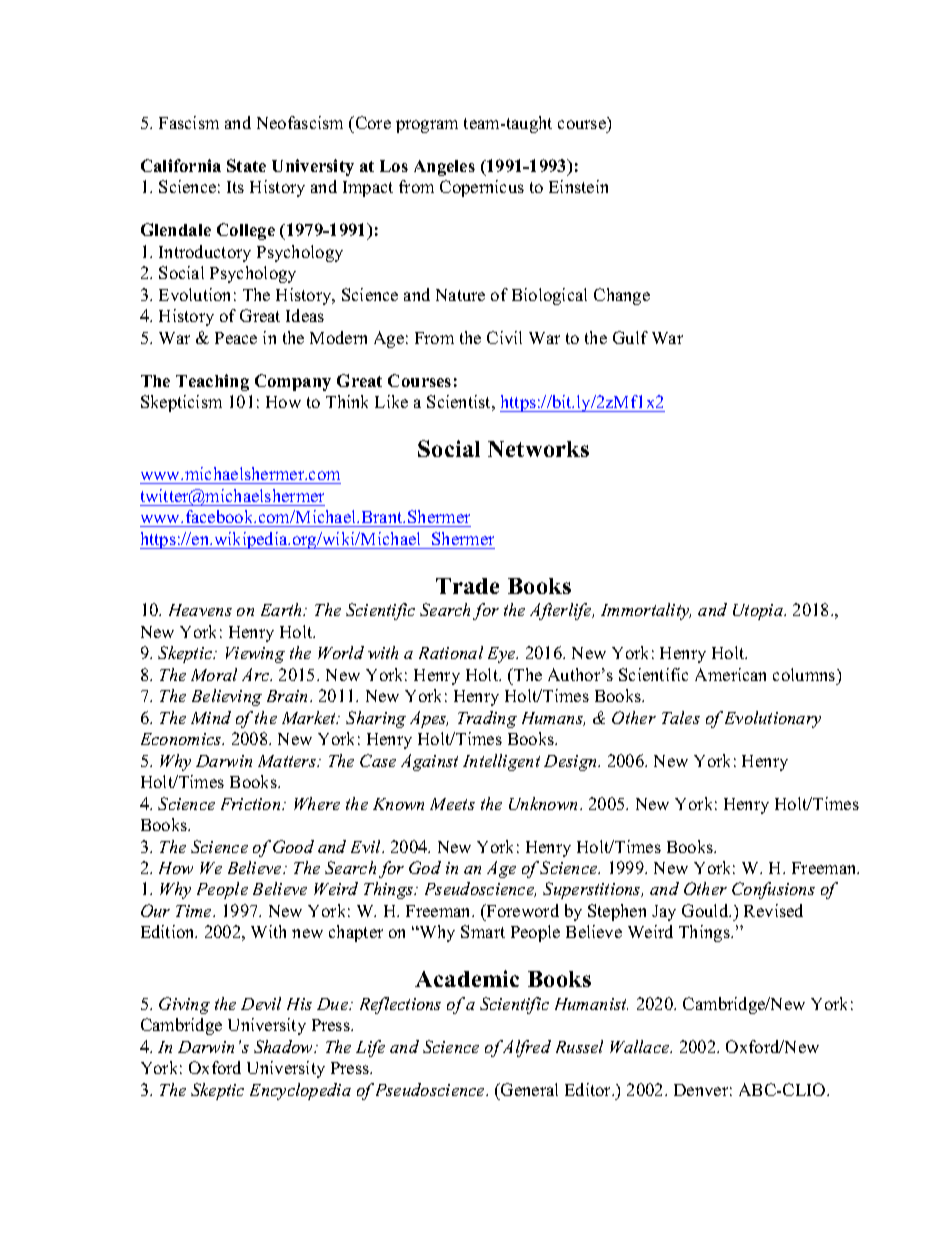  What do you see at coordinates (501, 762) in the page?
I see `Intelligent` at bounding box center [501, 762].
